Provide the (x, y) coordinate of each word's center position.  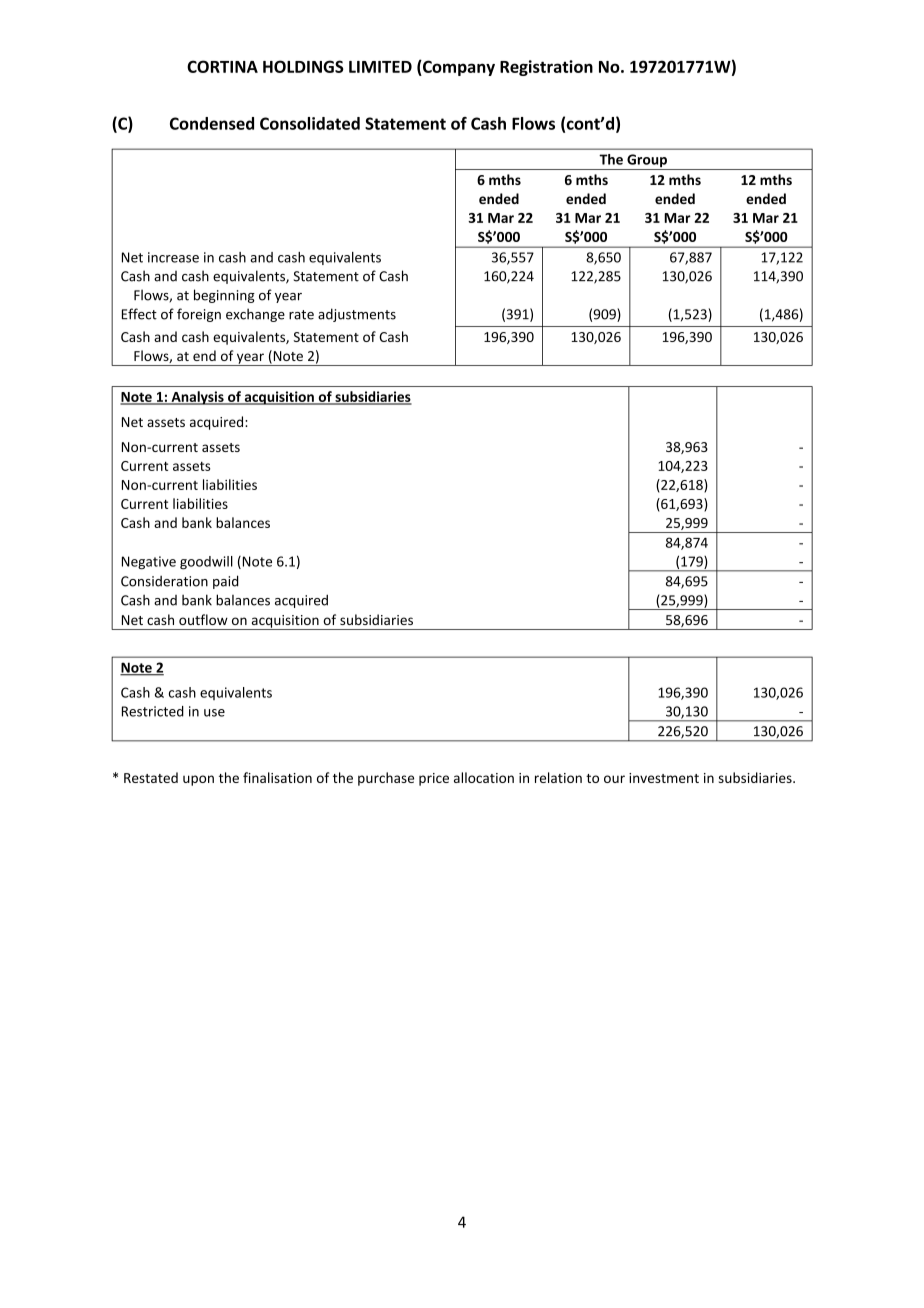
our (614, 779)
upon (198, 780)
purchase (386, 779)
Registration (546, 68)
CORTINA (222, 66)
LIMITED (380, 67)
